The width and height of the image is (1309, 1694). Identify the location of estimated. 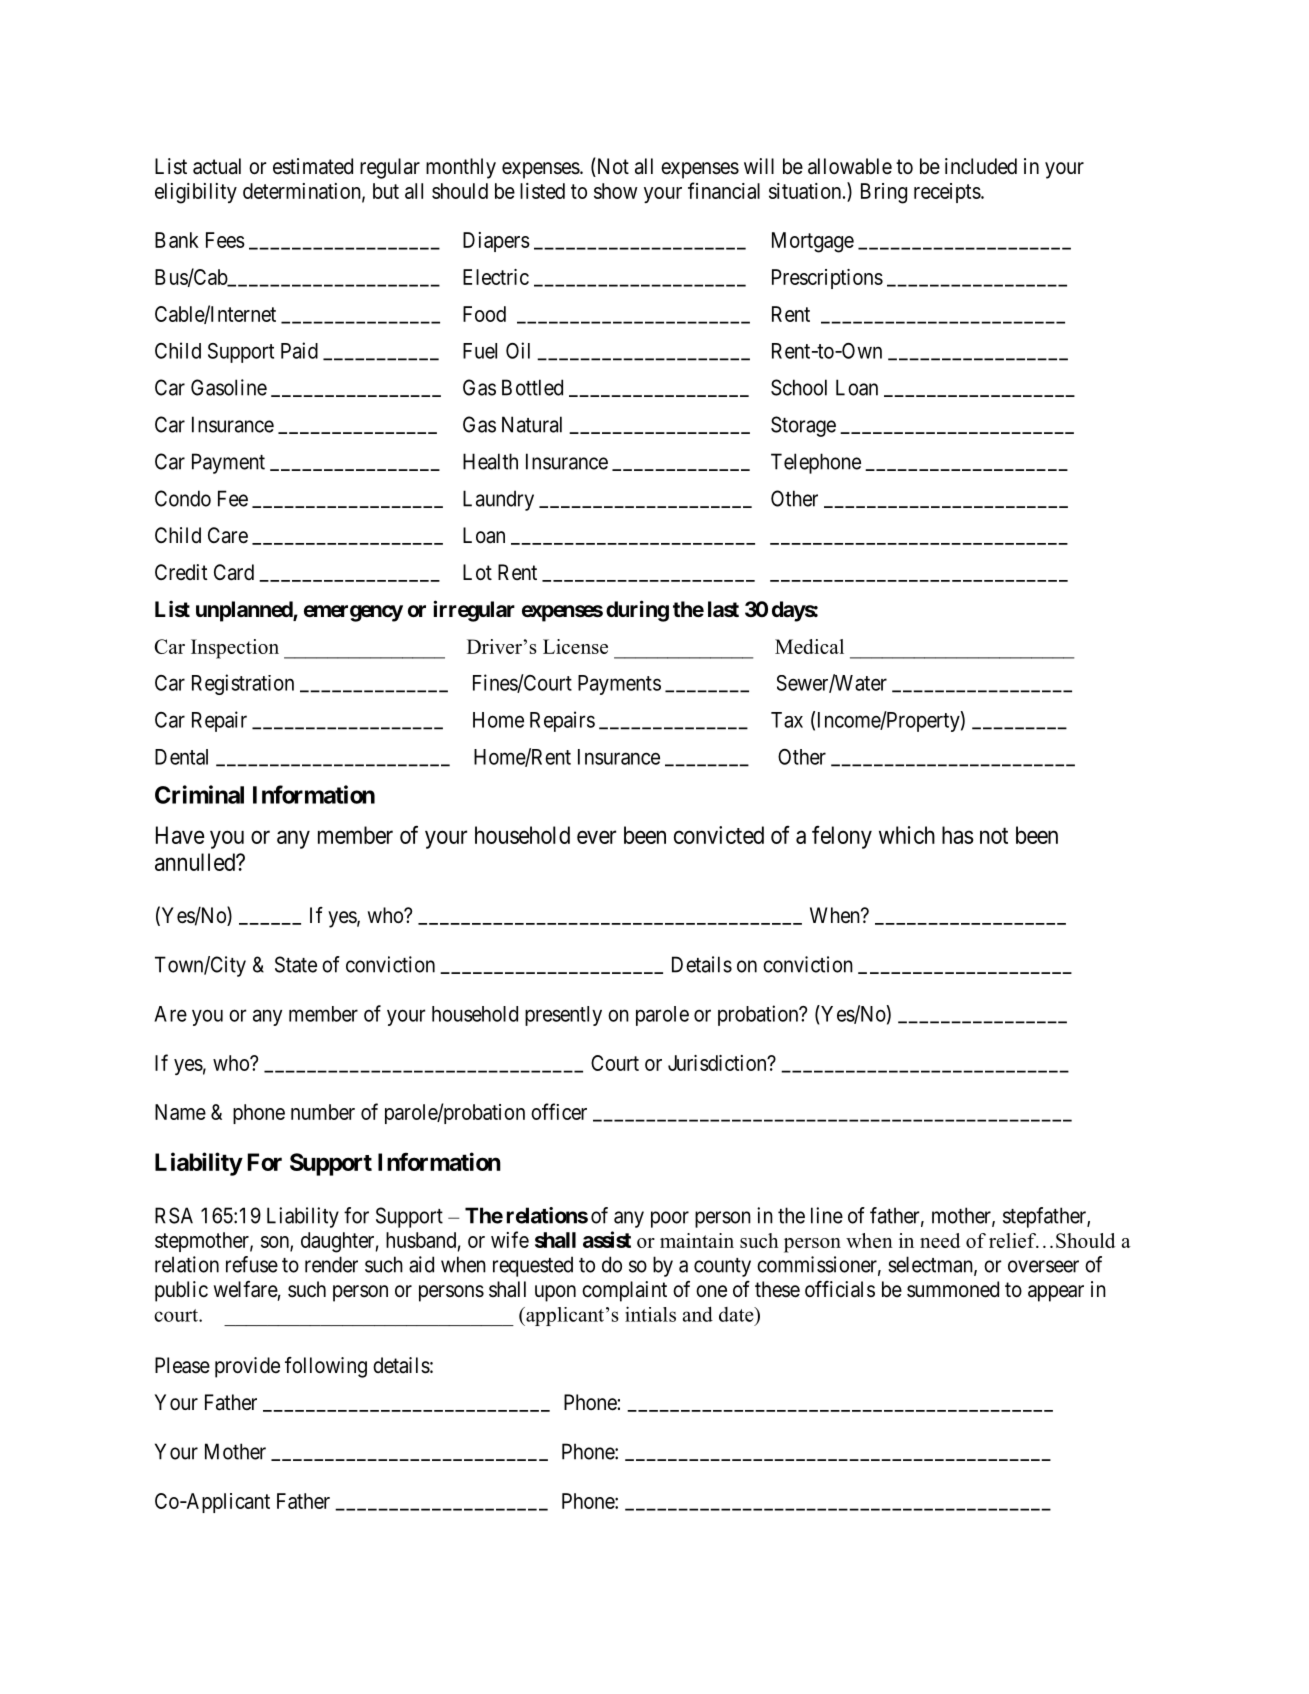
(313, 166).
